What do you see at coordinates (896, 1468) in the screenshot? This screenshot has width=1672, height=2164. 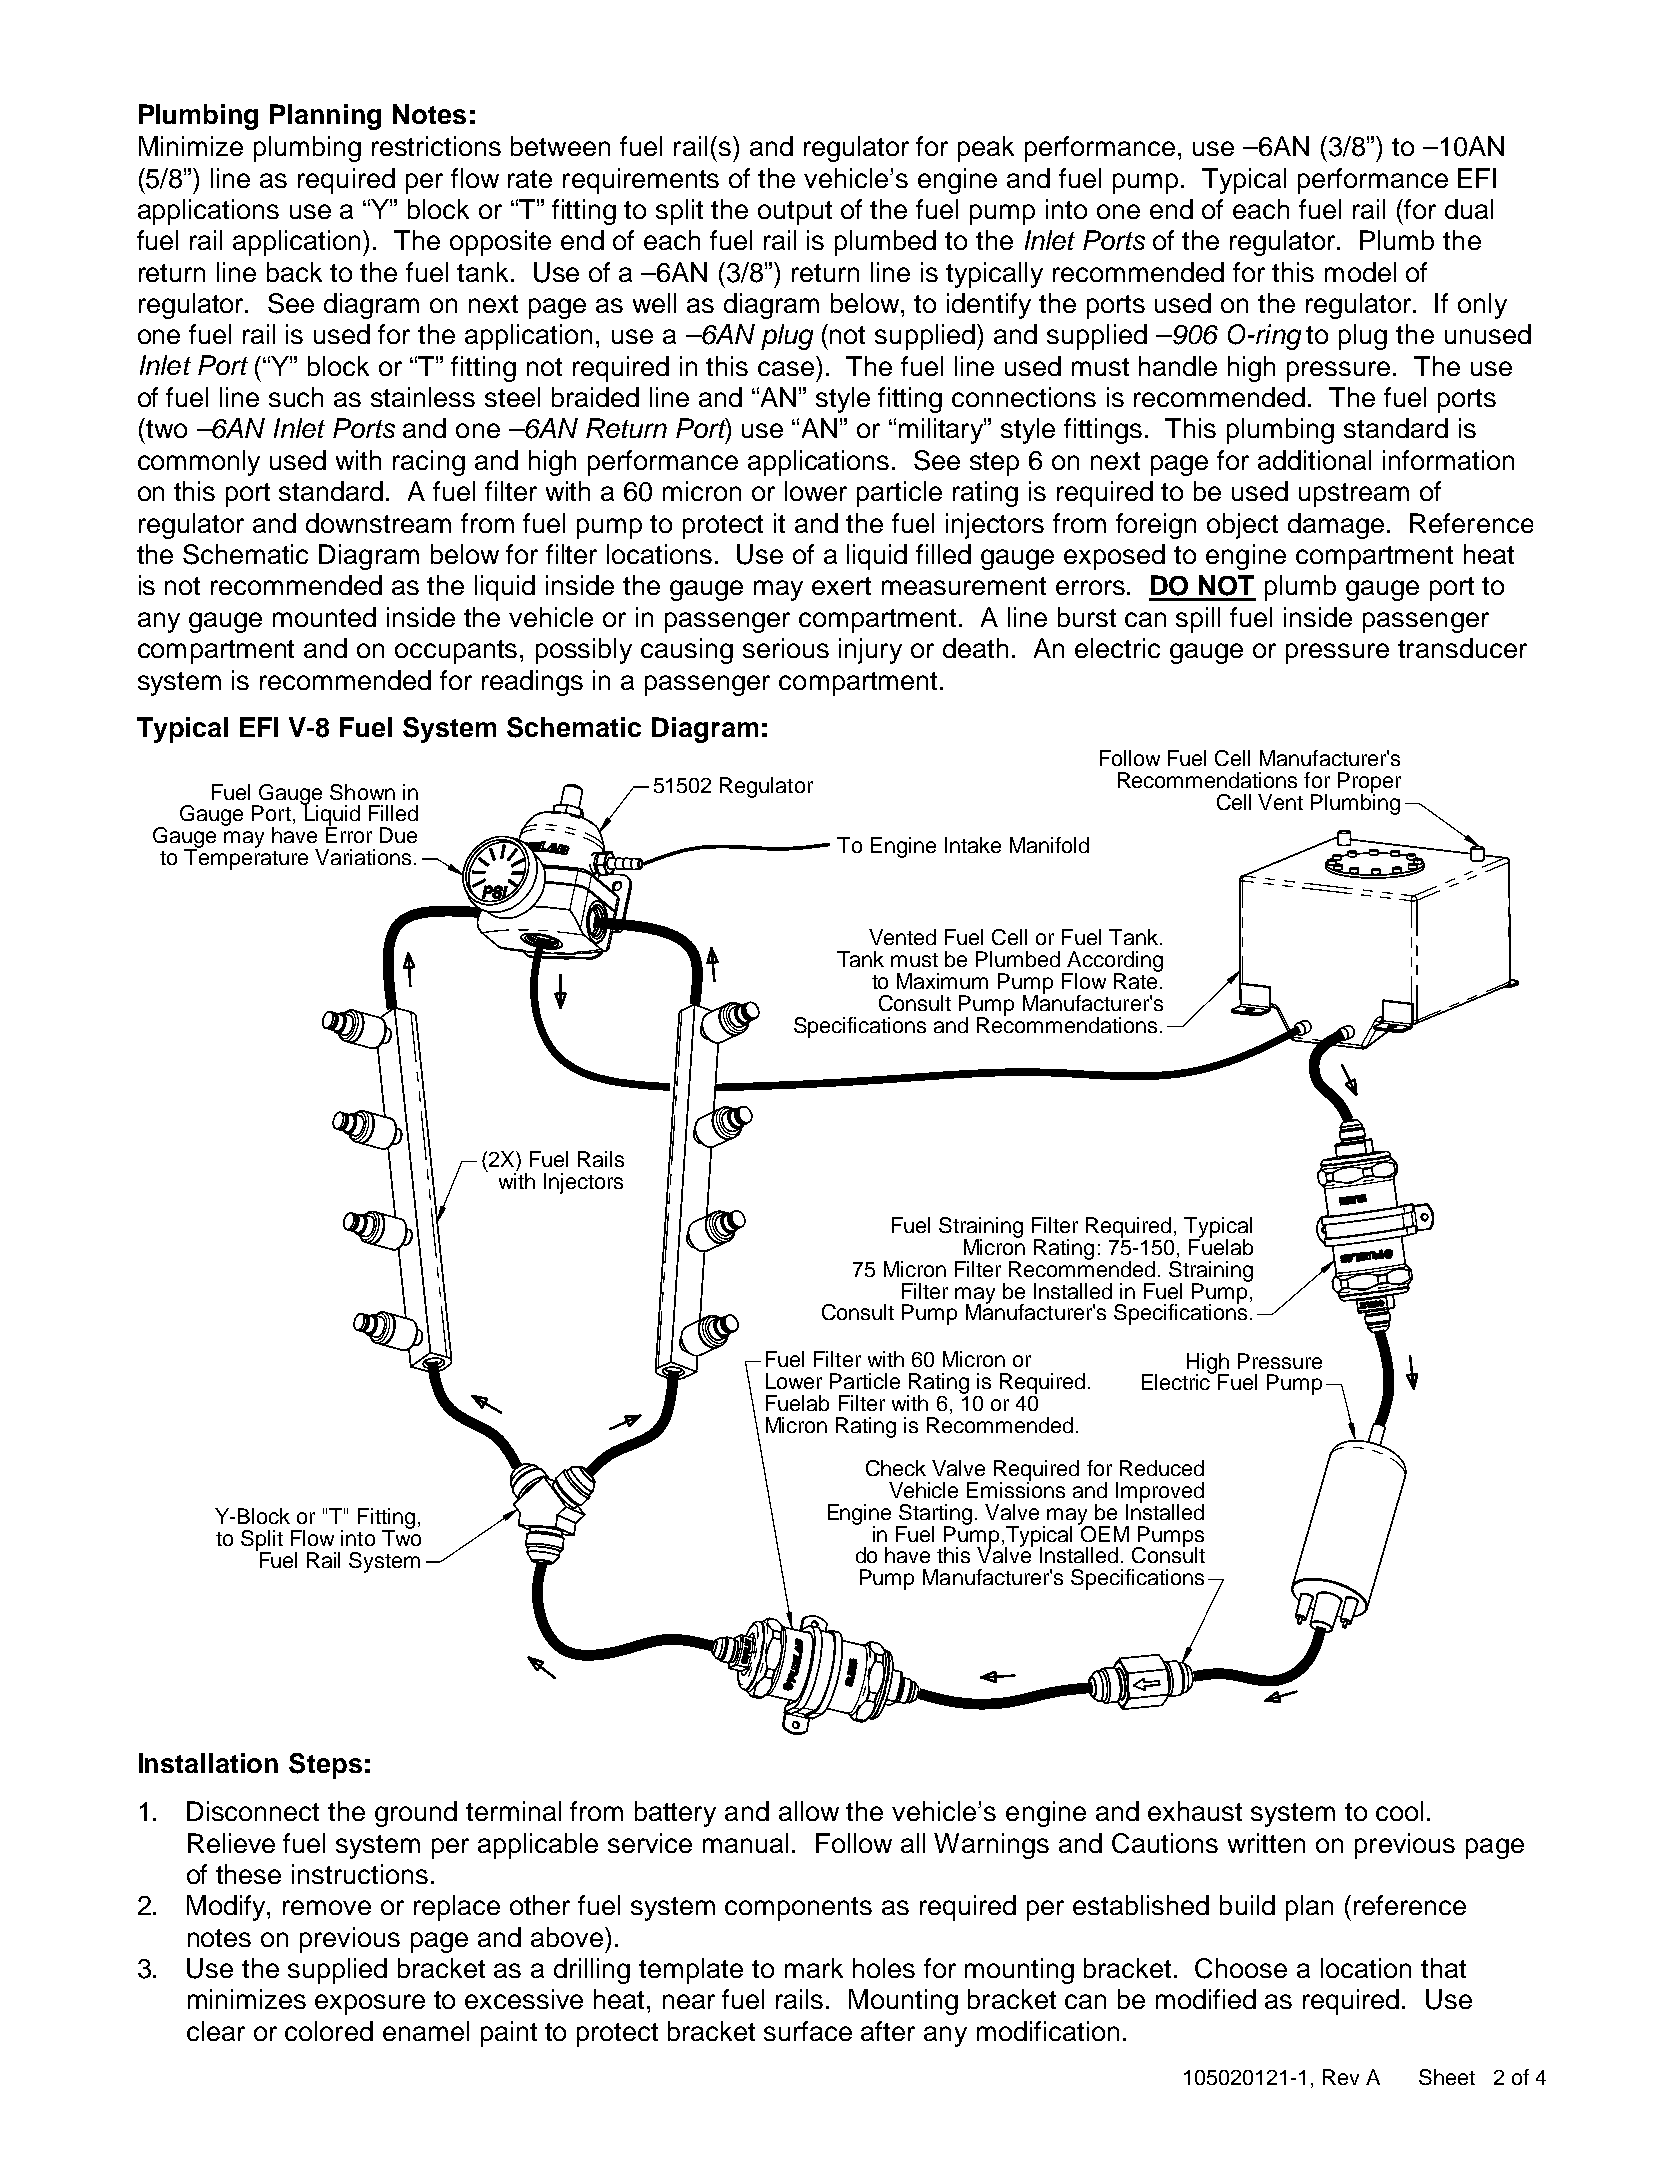 I see `Check` at bounding box center [896, 1468].
